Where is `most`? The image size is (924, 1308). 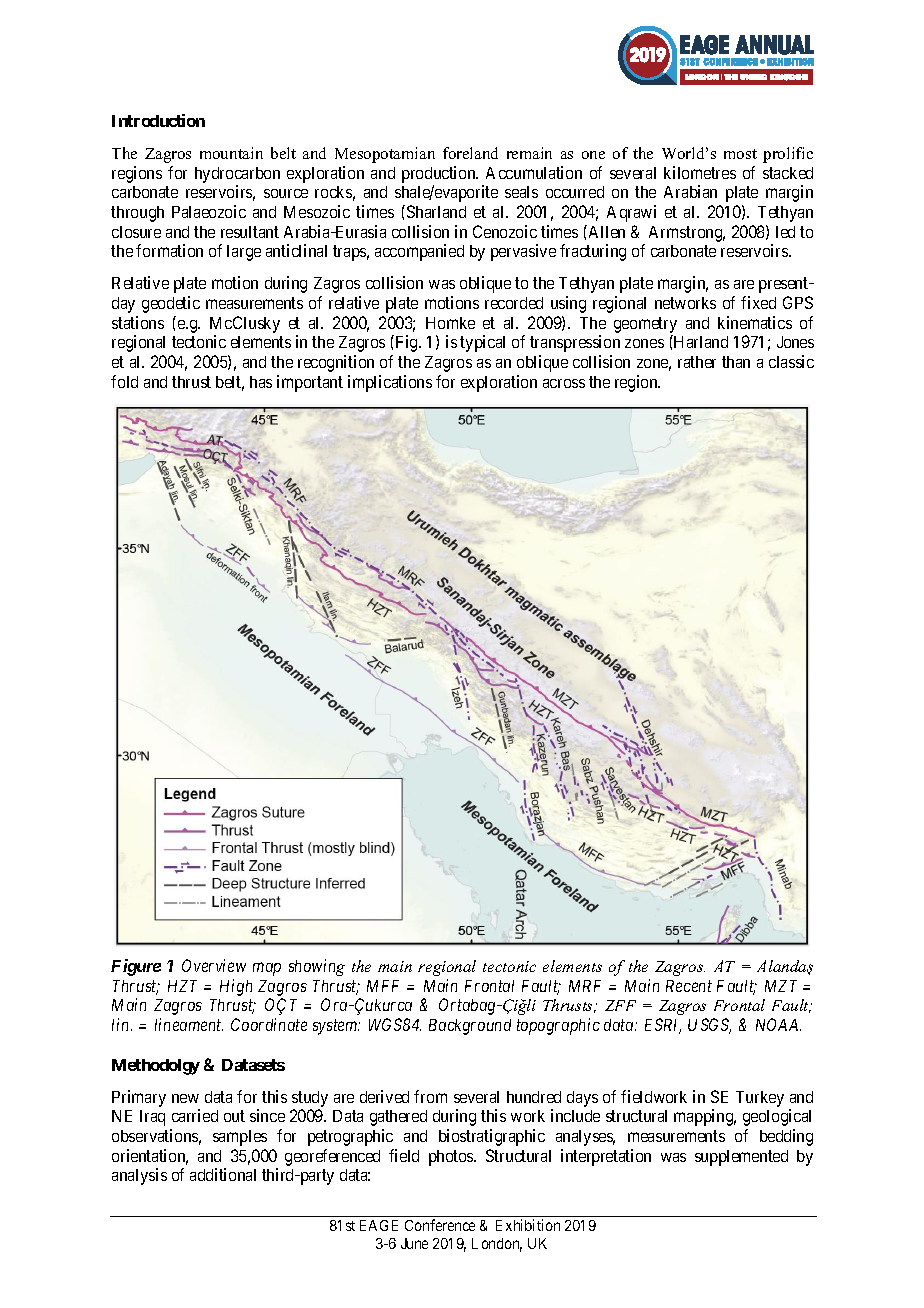 most is located at coordinates (740, 154).
